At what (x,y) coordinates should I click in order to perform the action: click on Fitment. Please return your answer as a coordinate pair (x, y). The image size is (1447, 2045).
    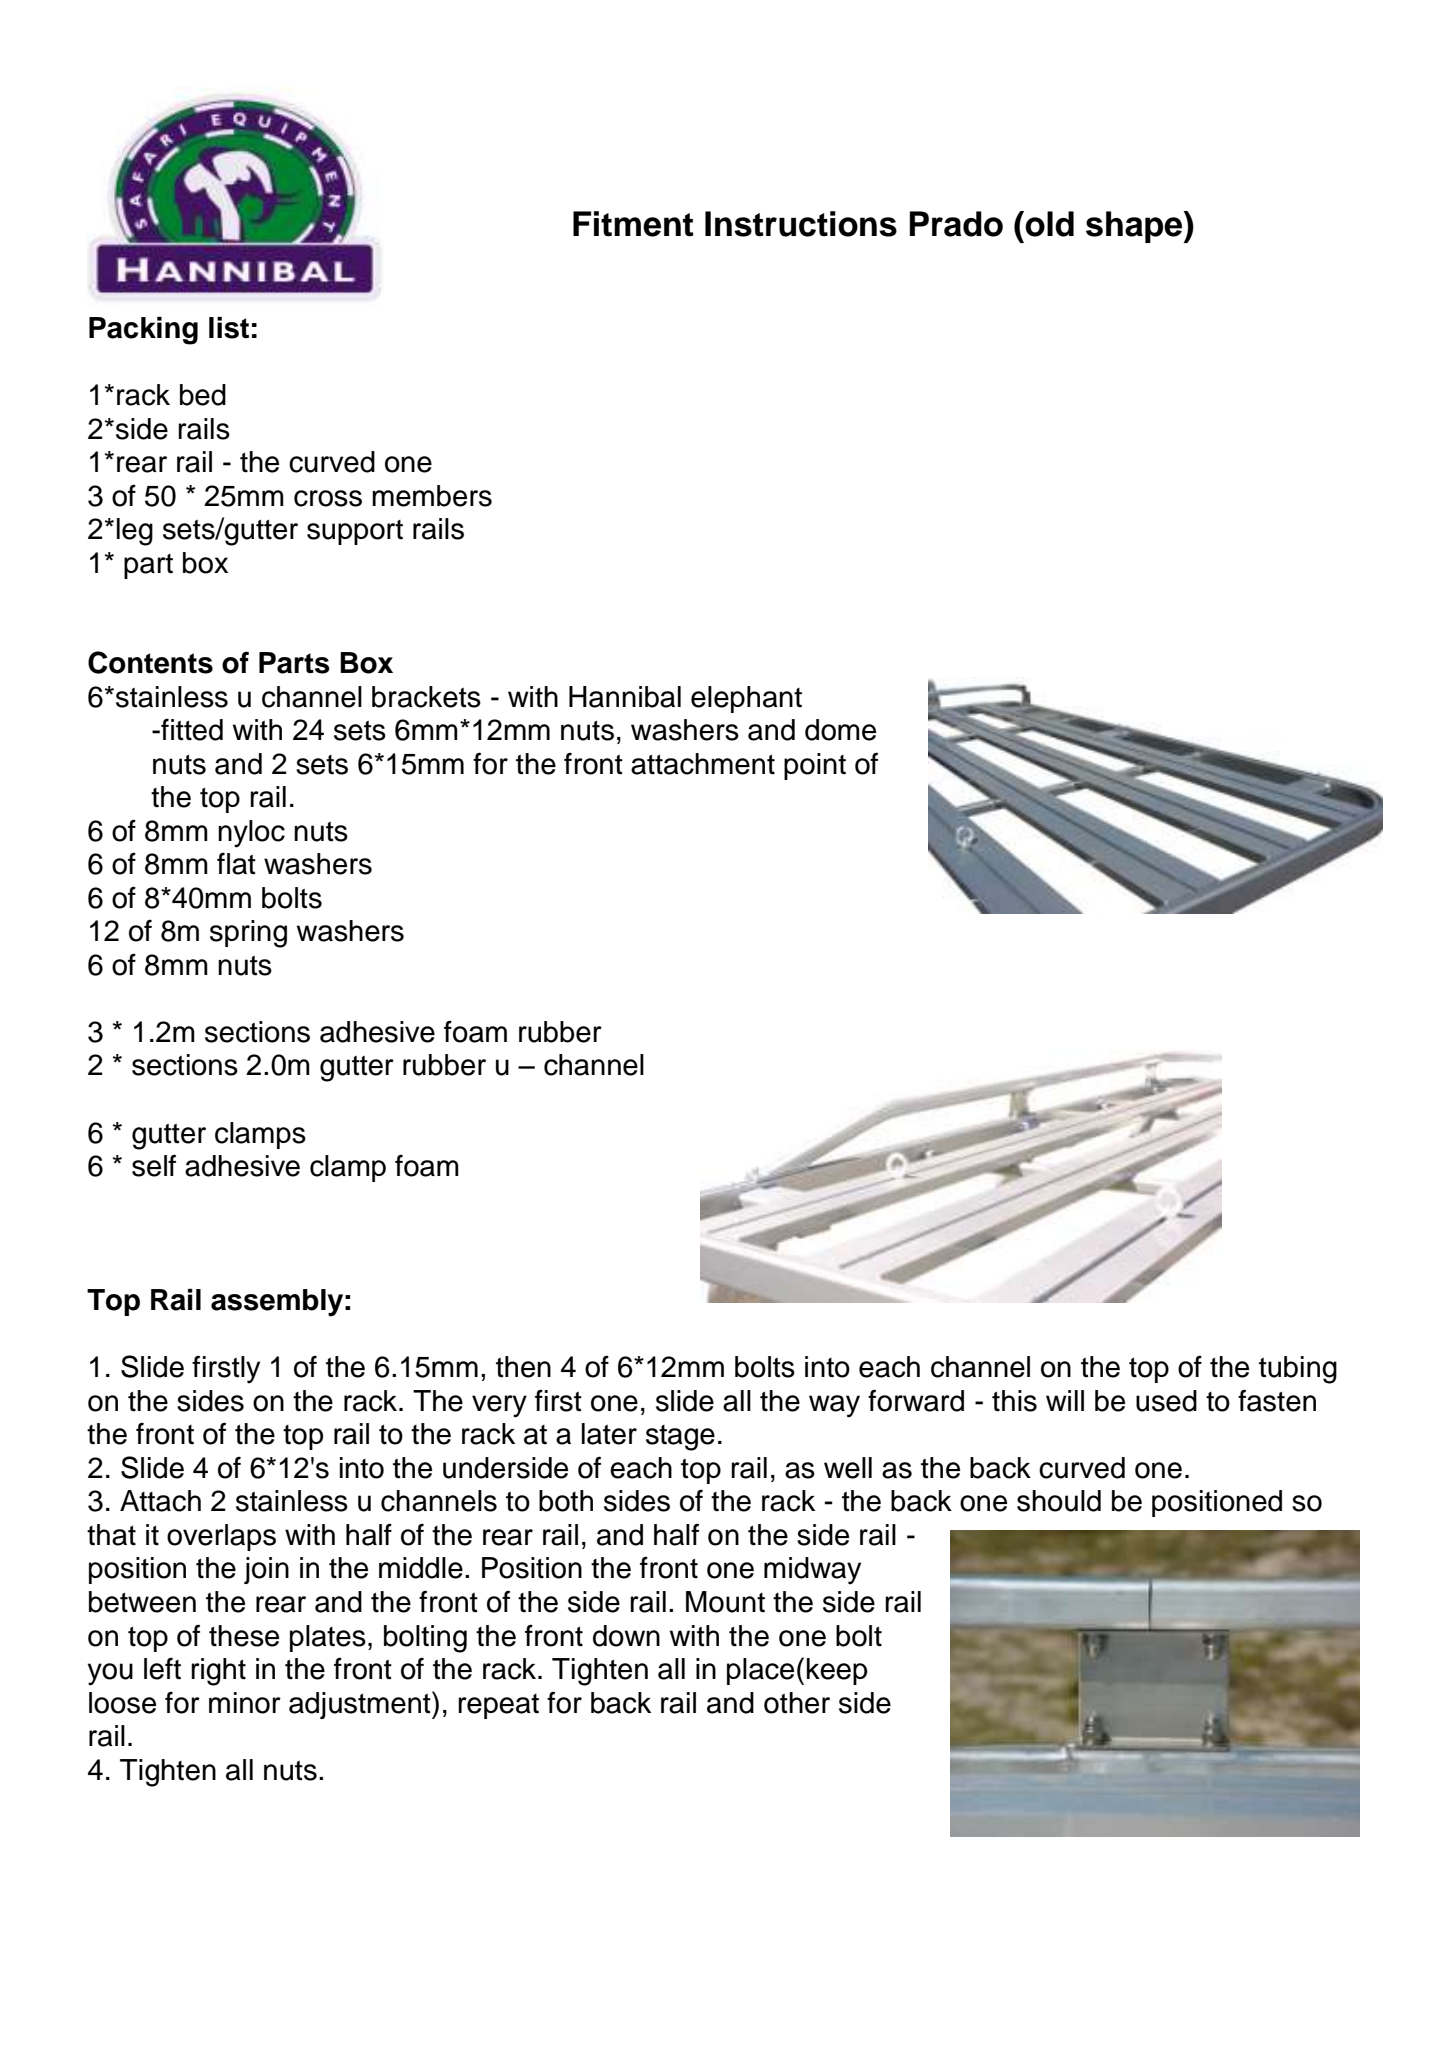
    Looking at the image, I should click on (633, 224).
